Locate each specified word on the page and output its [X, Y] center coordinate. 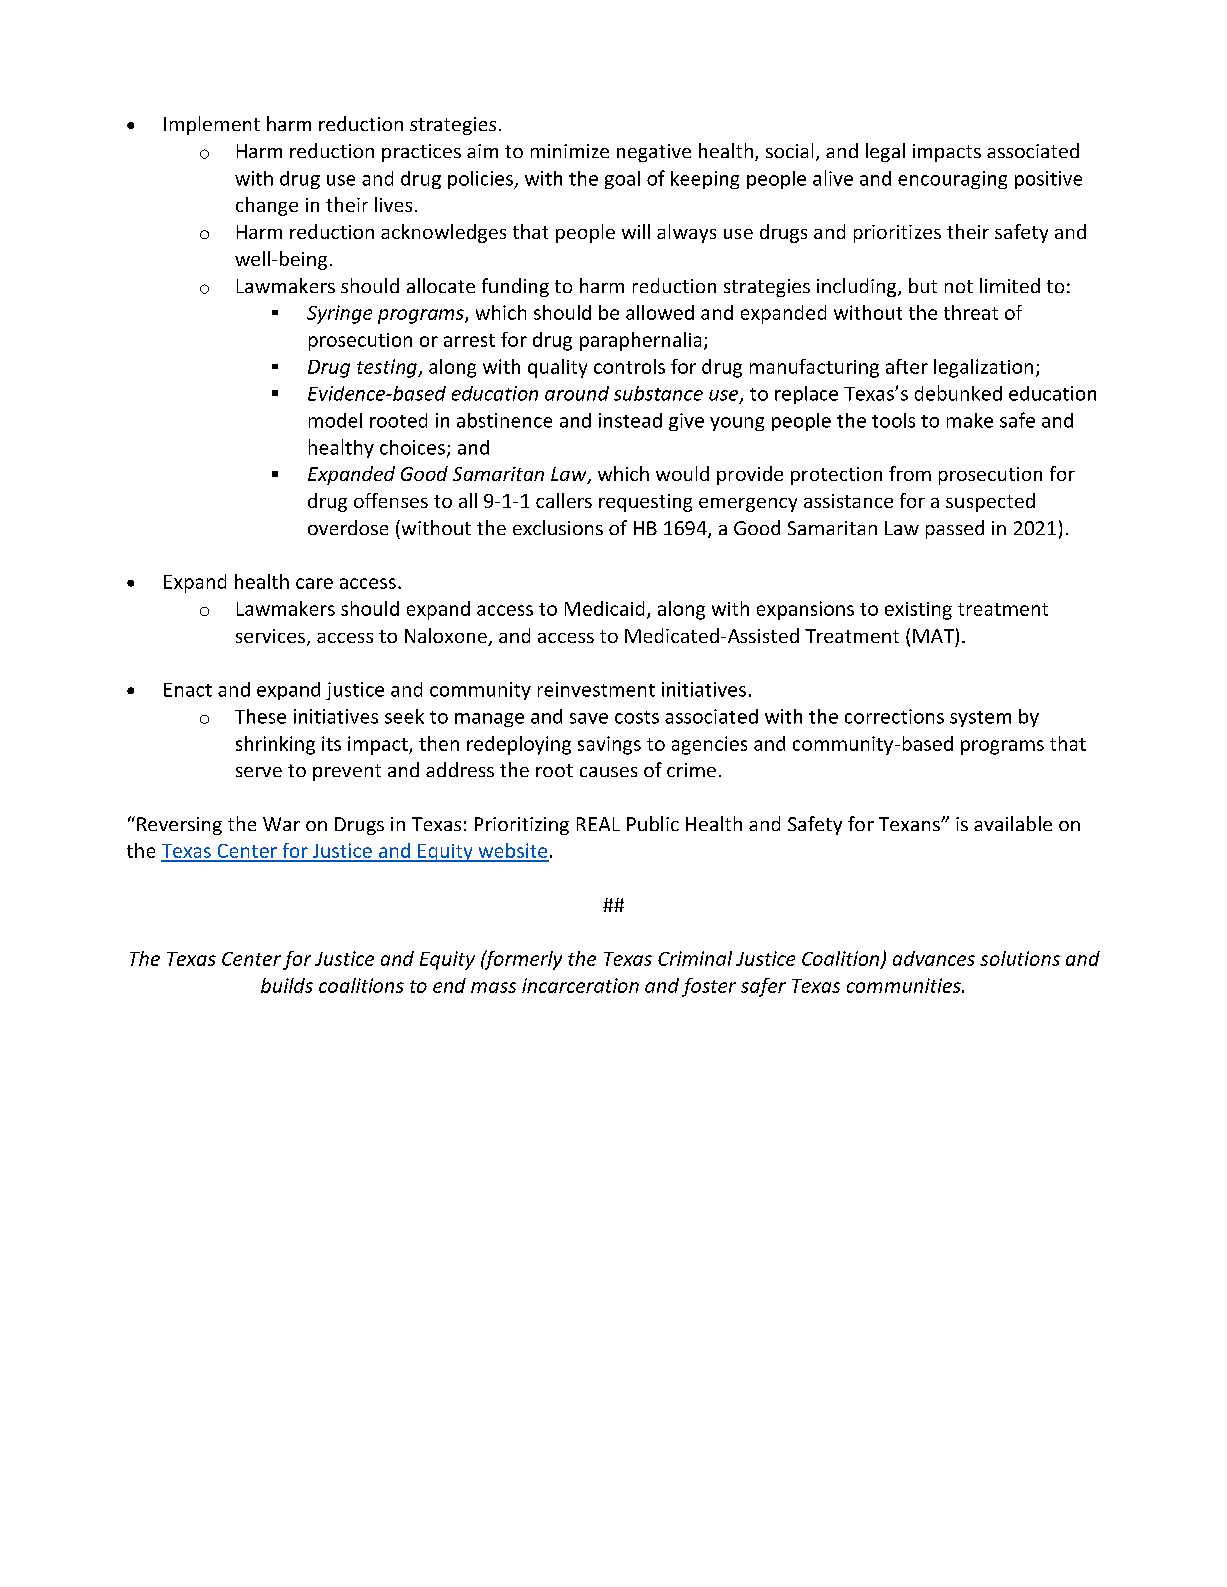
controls [629, 366]
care [314, 583]
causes [608, 772]
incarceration [580, 985]
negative [654, 153]
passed [955, 529]
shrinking [275, 745]
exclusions [558, 527]
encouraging [952, 180]
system [980, 719]
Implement [212, 125]
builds [287, 985]
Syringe [339, 314]
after [907, 366]
